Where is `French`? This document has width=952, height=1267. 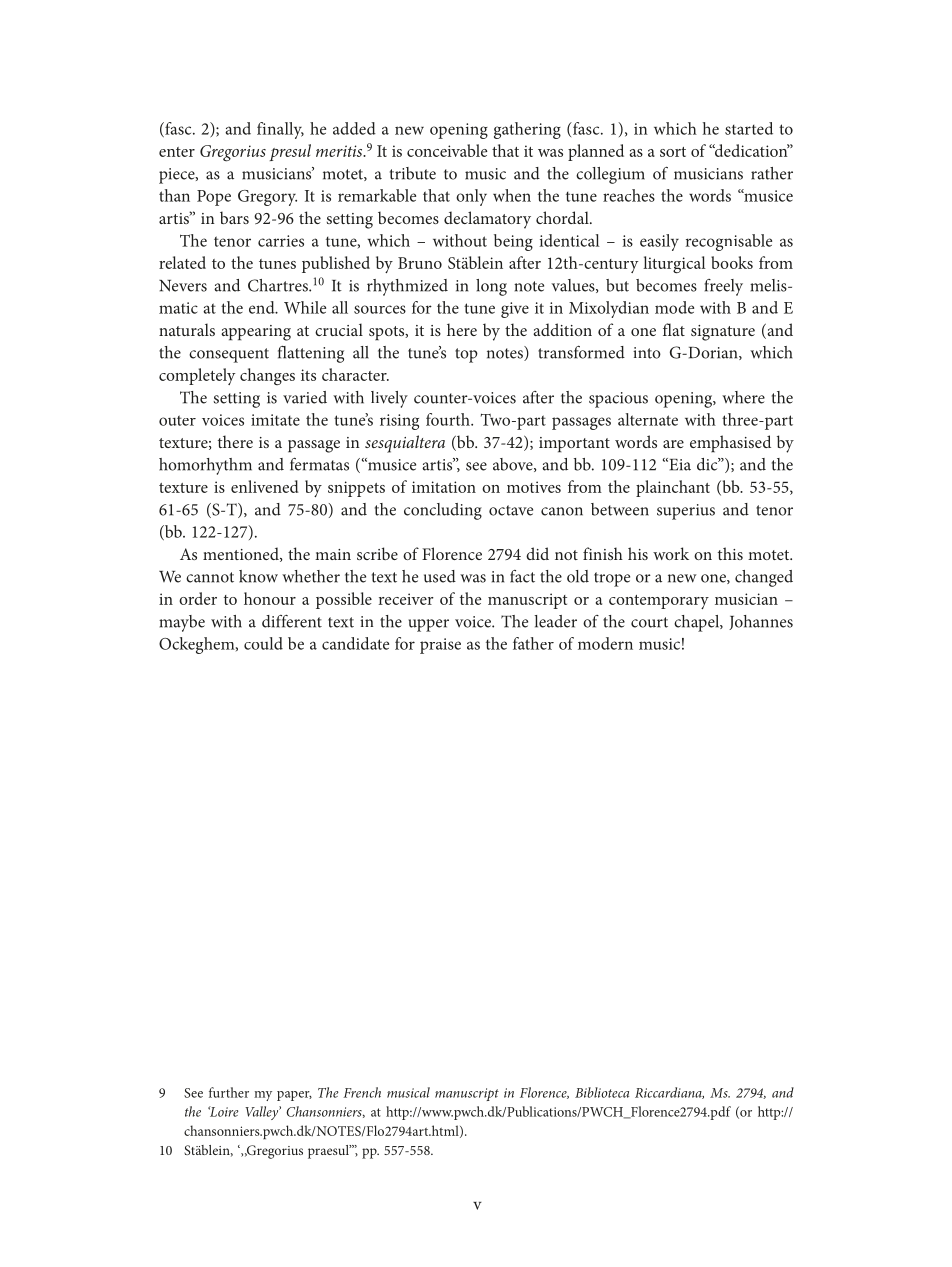
French is located at coordinates (362, 1092).
